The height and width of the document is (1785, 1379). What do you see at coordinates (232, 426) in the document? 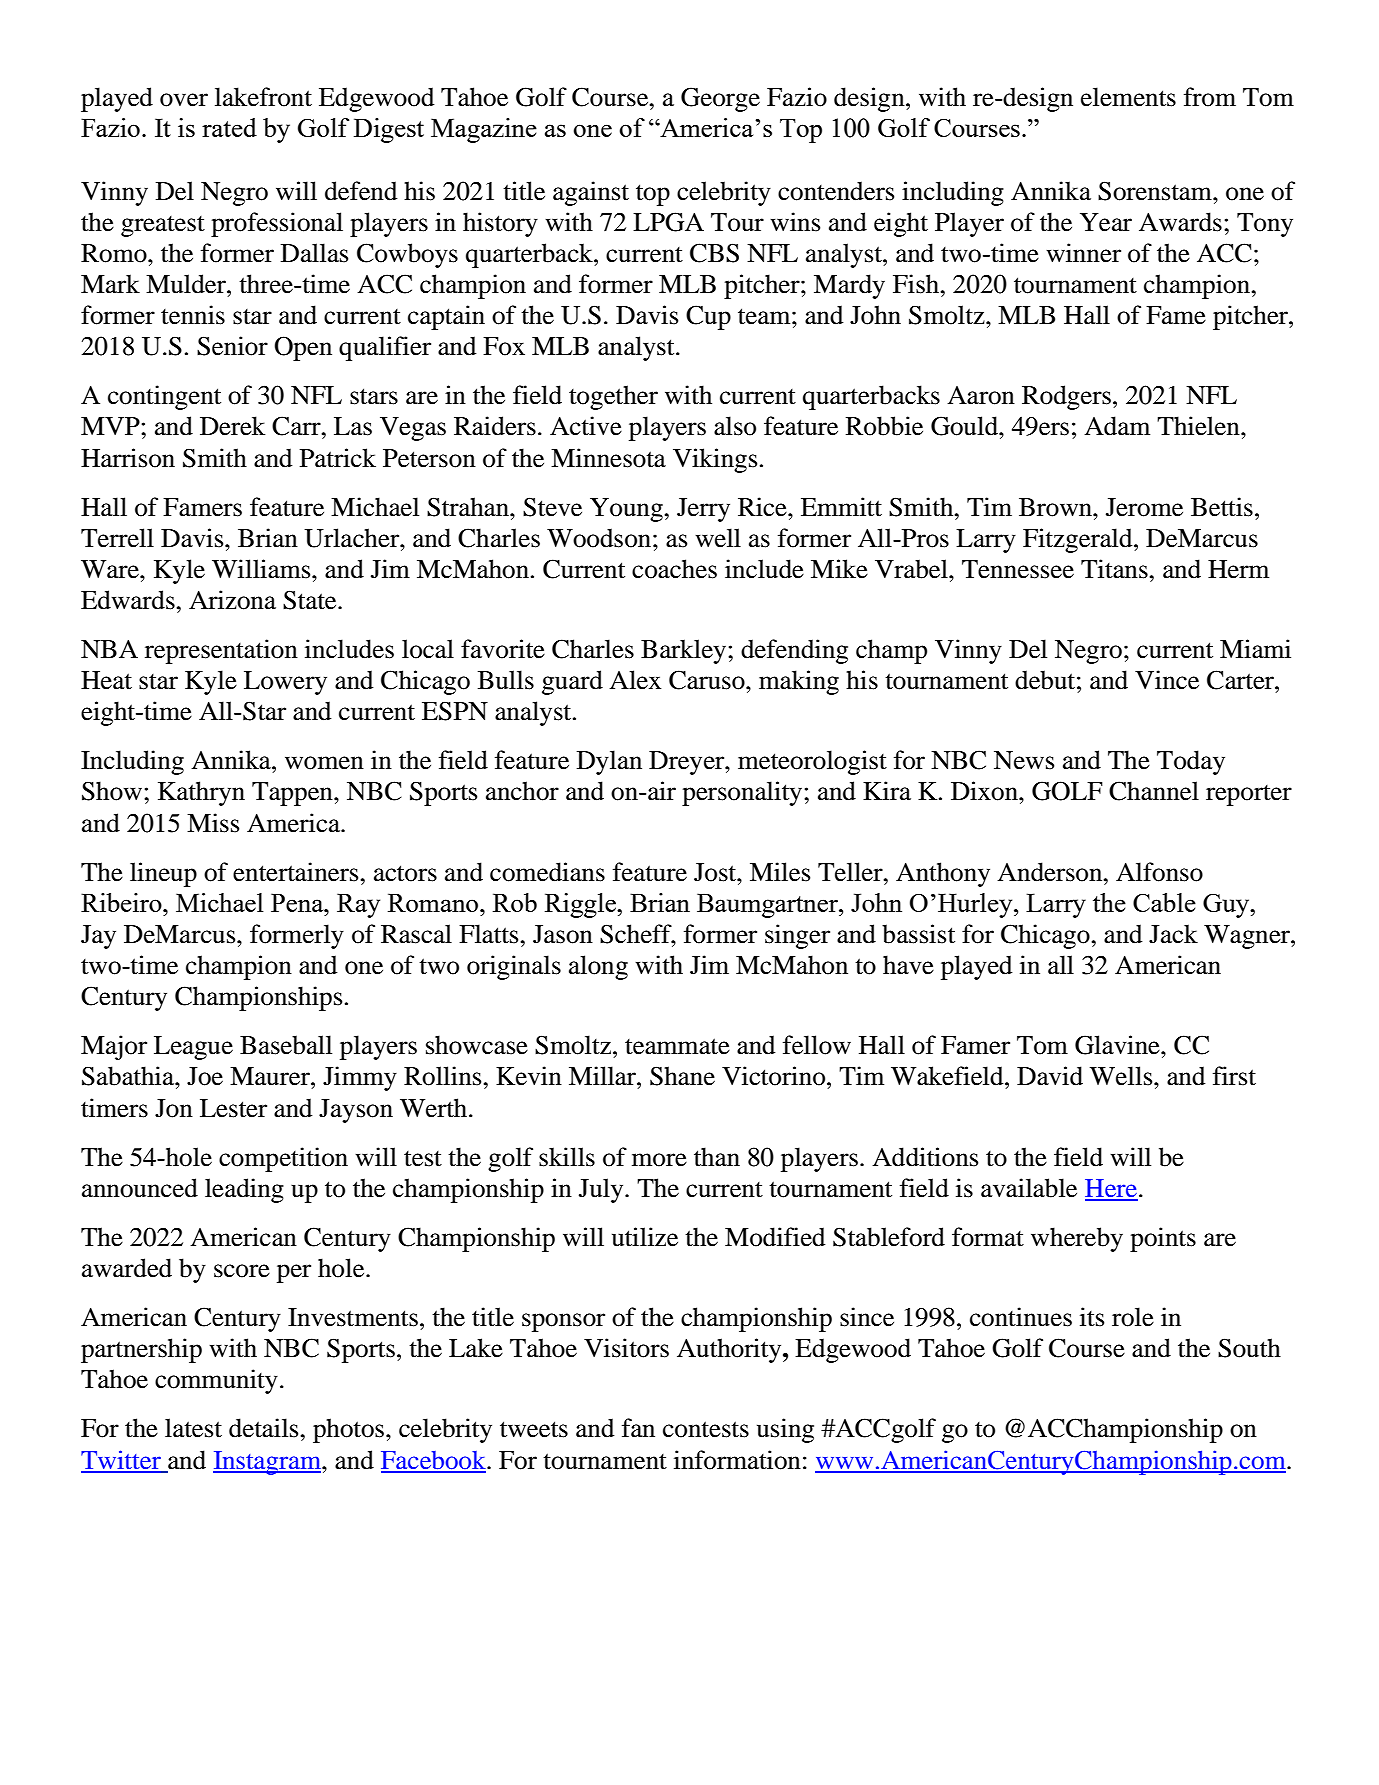
I see `Derek` at bounding box center [232, 426].
